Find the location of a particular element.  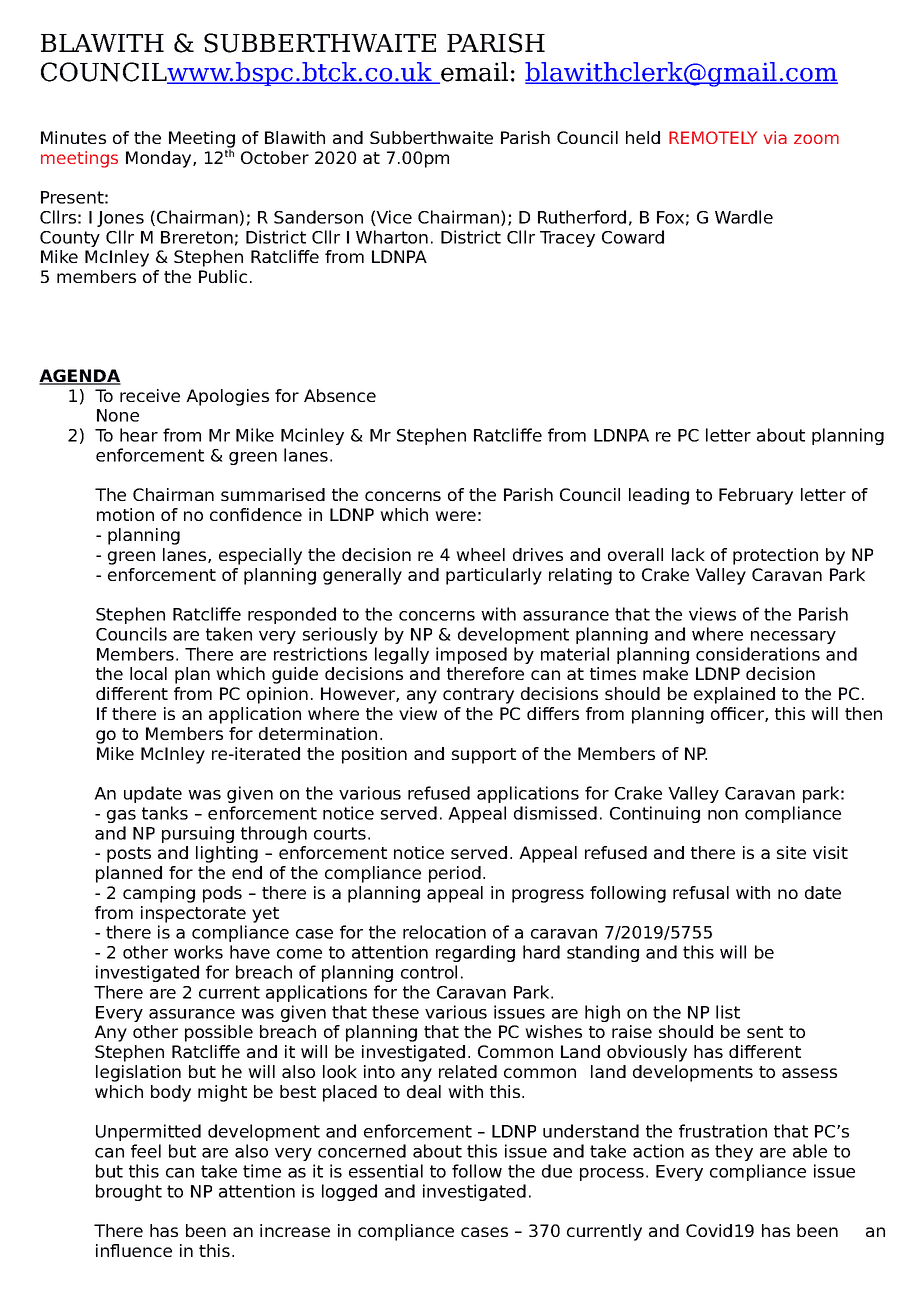

Monday is located at coordinates (160, 159).
